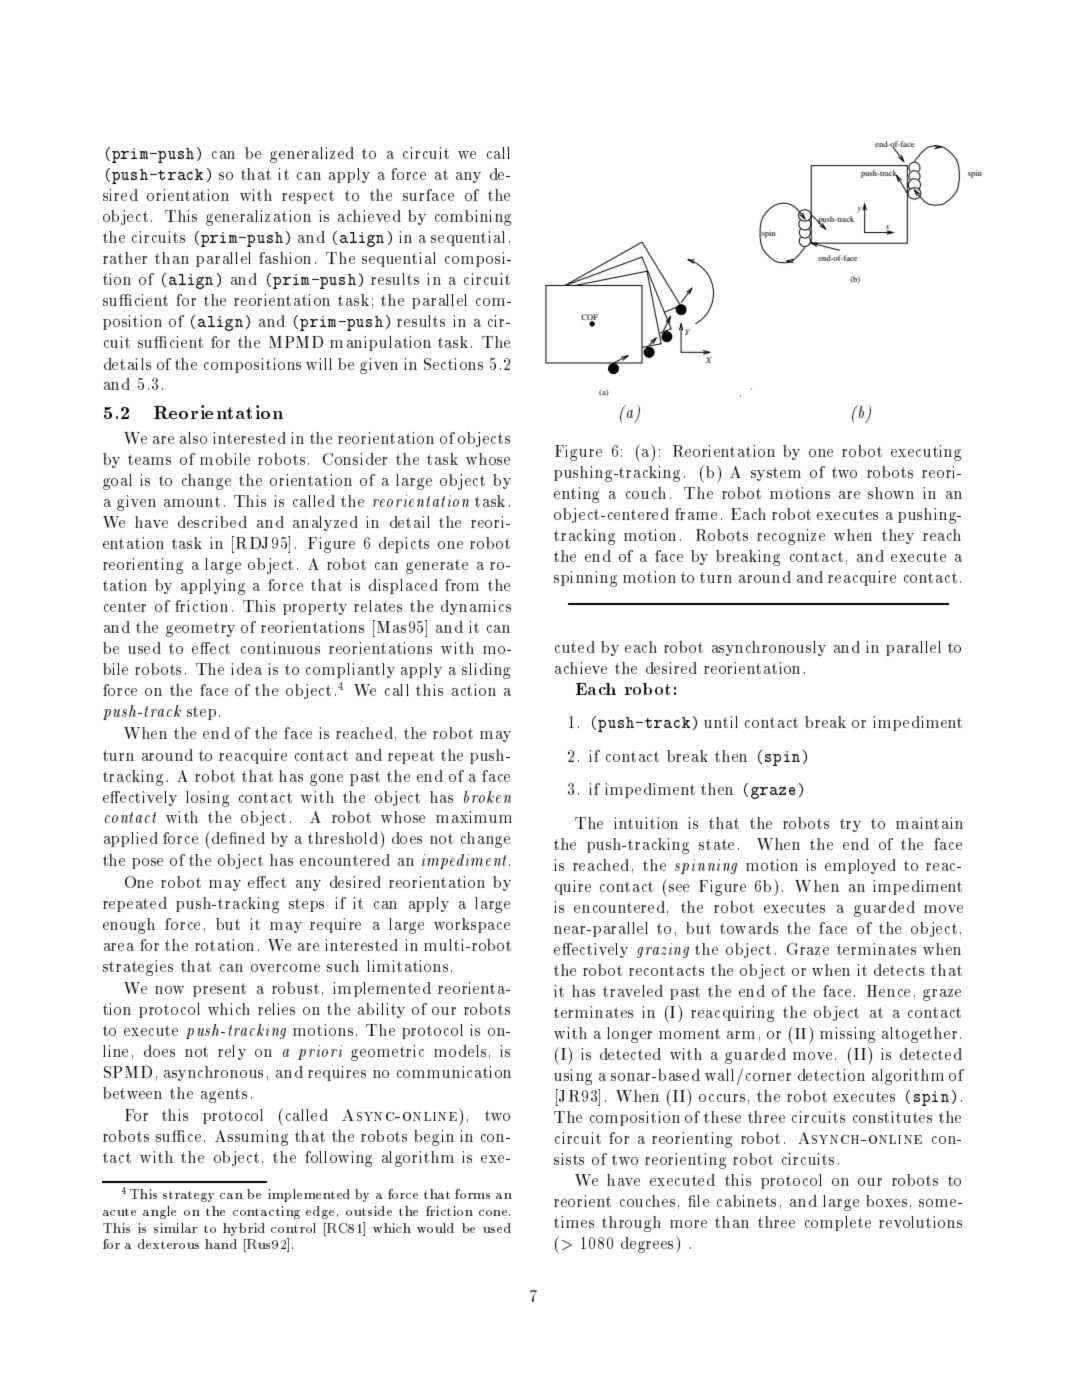 The width and height of the screenshot is (1076, 1392). What do you see at coordinates (791, 537) in the screenshot?
I see `recognize` at bounding box center [791, 537].
